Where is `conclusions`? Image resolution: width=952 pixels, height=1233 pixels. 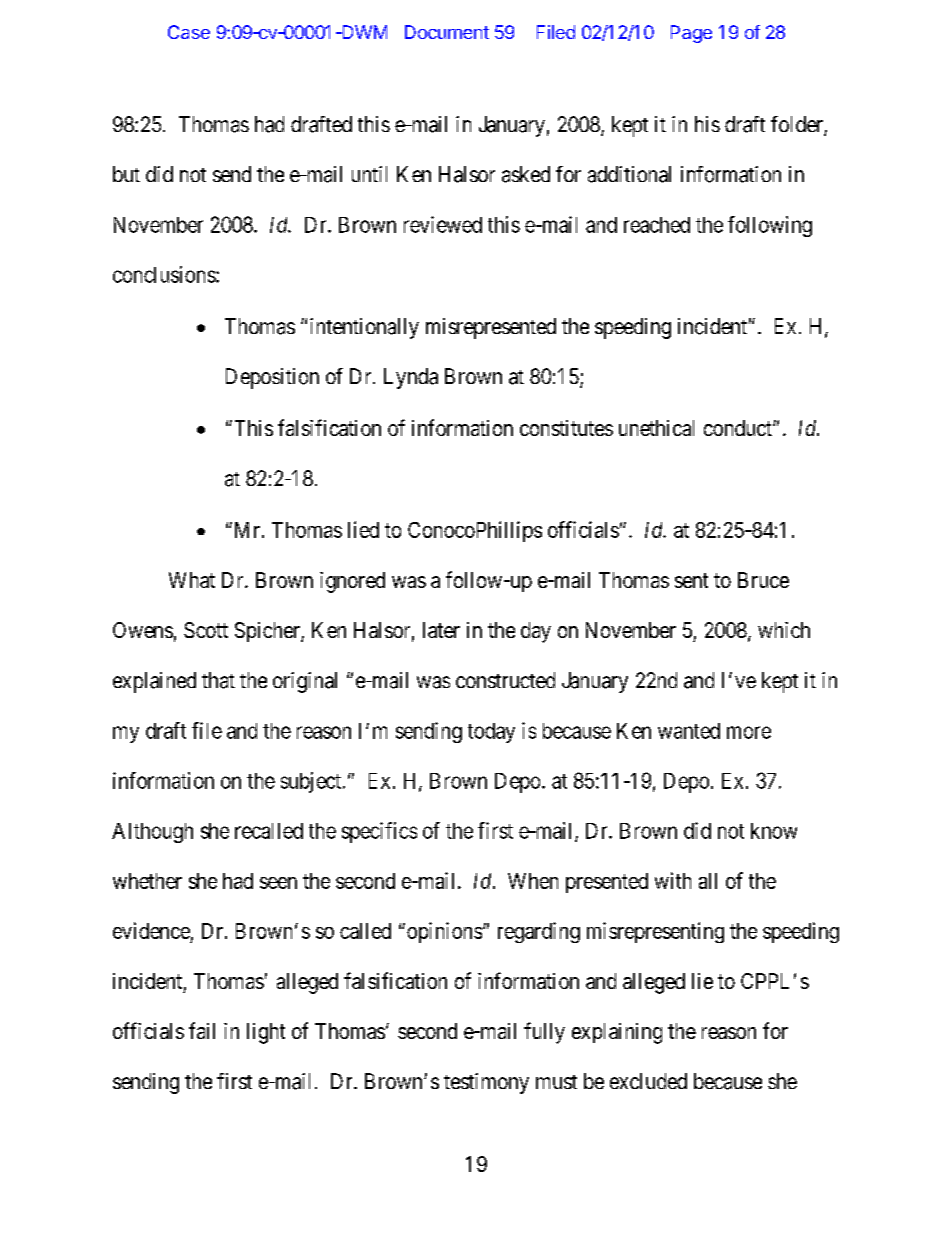 conclusions is located at coordinates (164, 274).
